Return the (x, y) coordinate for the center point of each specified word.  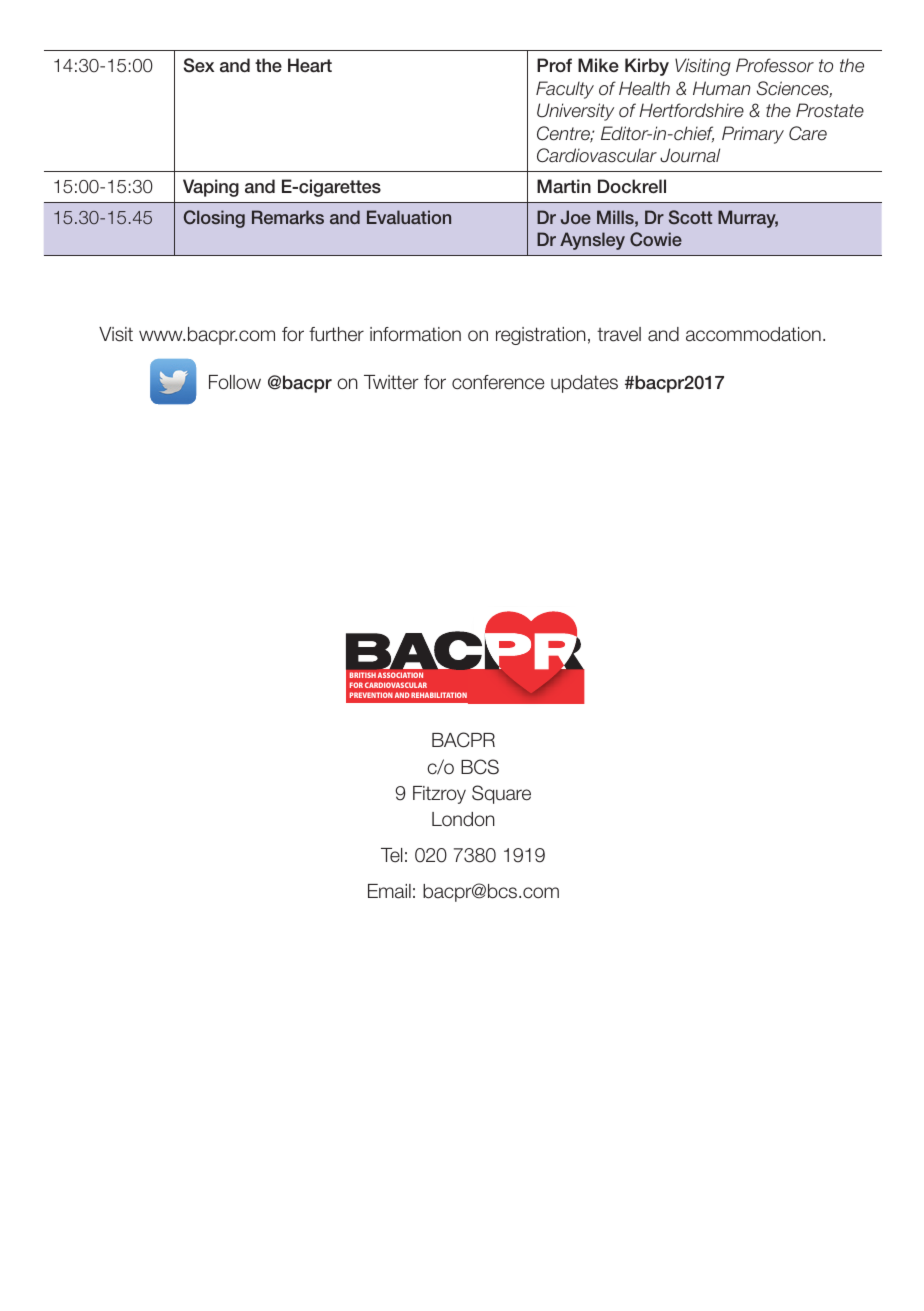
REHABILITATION (439, 695)
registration (541, 336)
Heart (310, 65)
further (336, 334)
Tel (391, 855)
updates (584, 384)
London (463, 819)
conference (498, 382)
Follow (235, 382)
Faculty (565, 90)
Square (501, 794)
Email (389, 891)
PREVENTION (371, 695)
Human (721, 88)
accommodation (753, 334)
